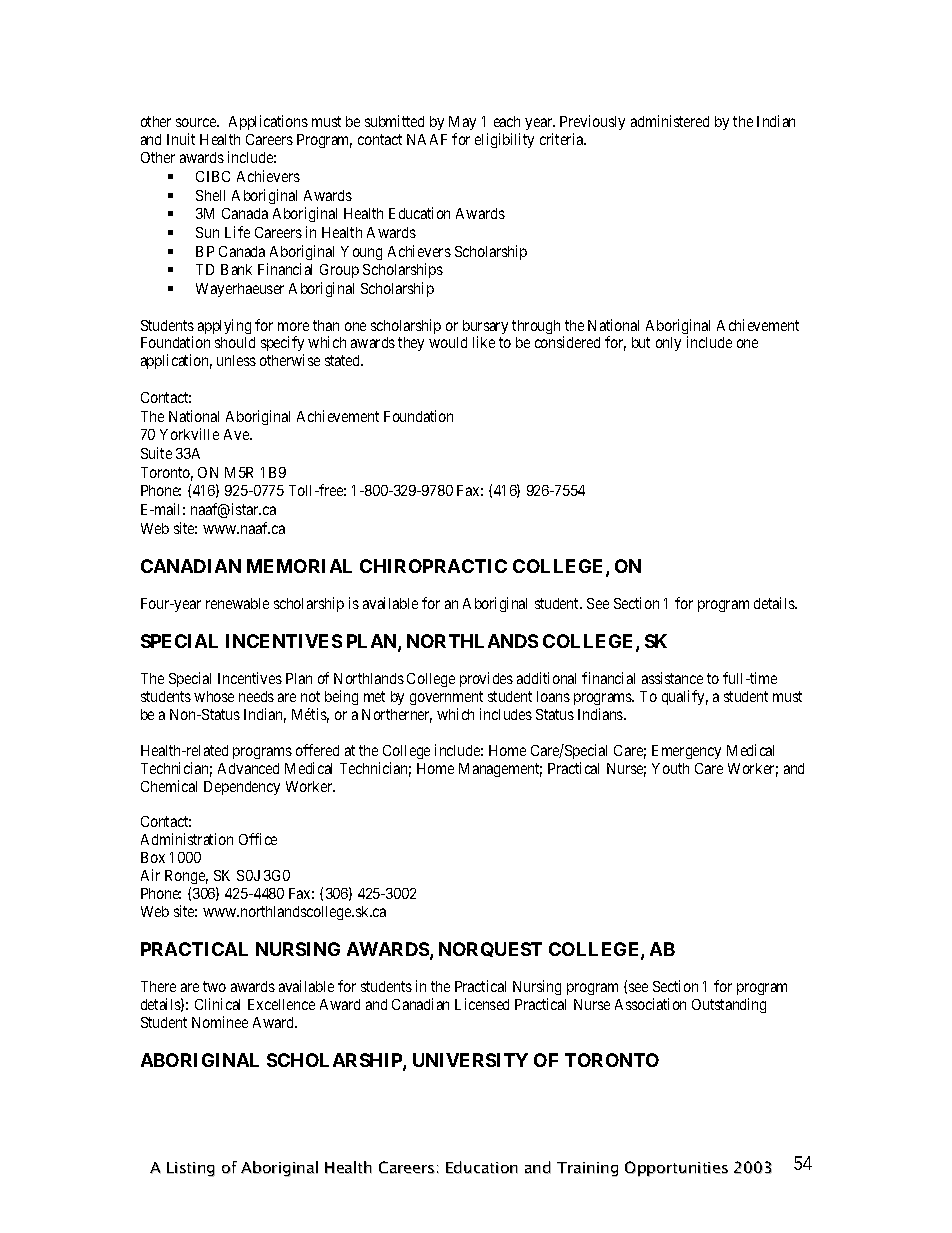 This page has height=1233, width=952. Describe the element at coordinates (242, 788) in the page. I see `Dependency` at that location.
